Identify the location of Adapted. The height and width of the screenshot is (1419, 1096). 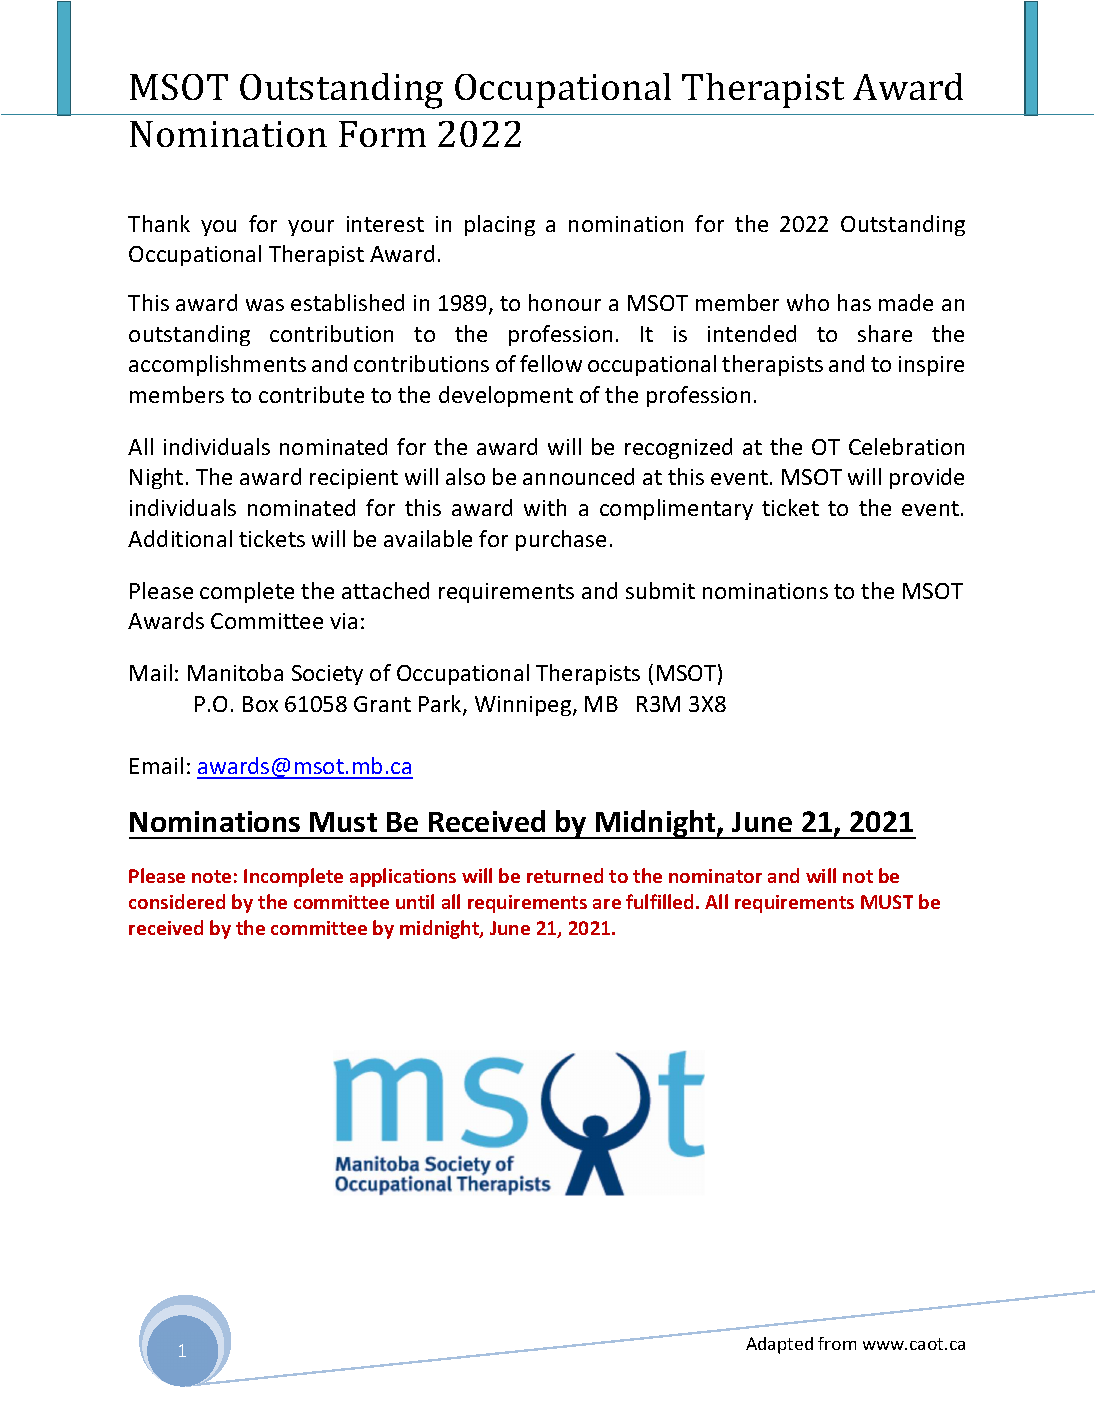
(779, 1345).
